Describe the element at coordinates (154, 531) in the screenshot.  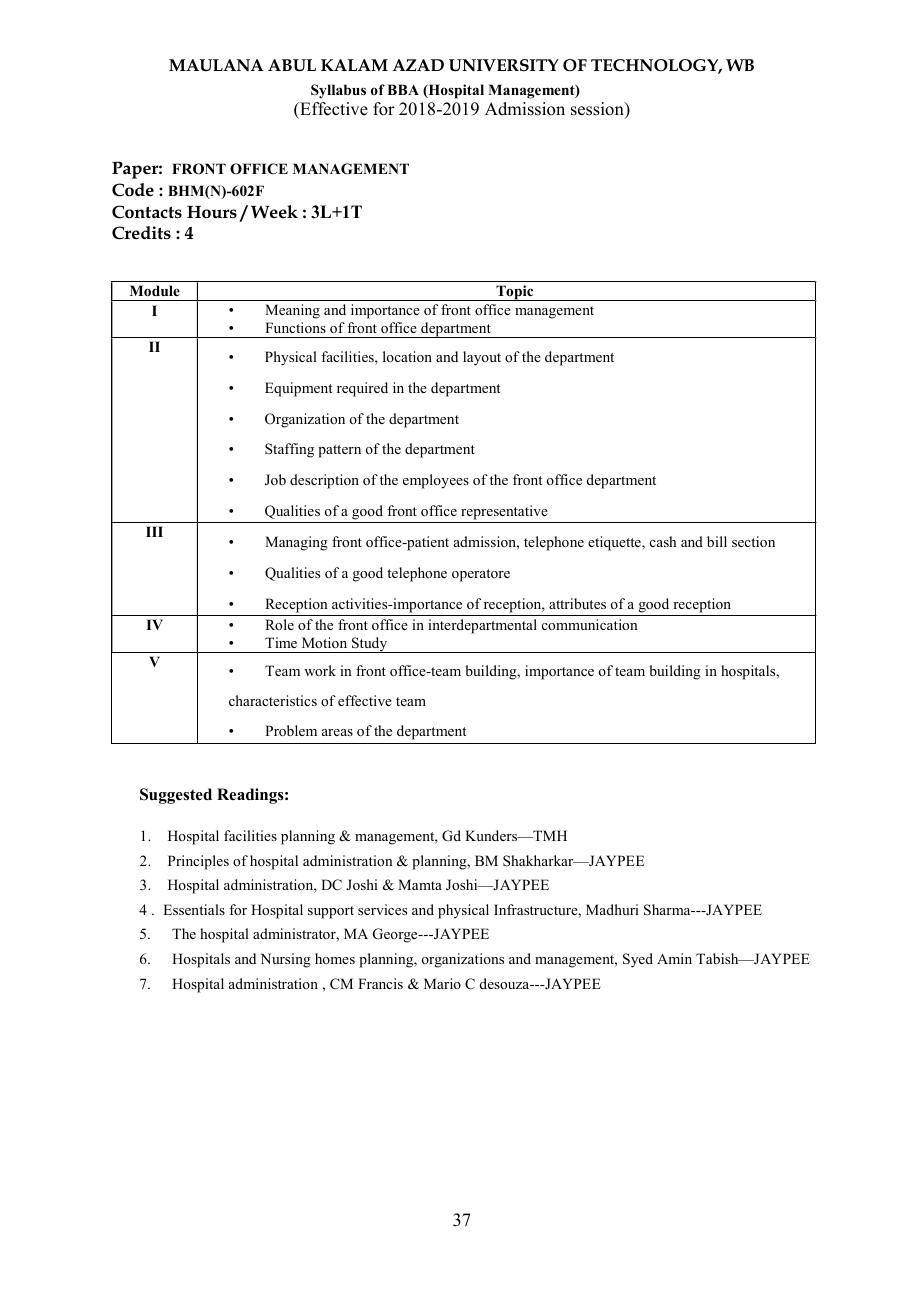
I see `III` at that location.
